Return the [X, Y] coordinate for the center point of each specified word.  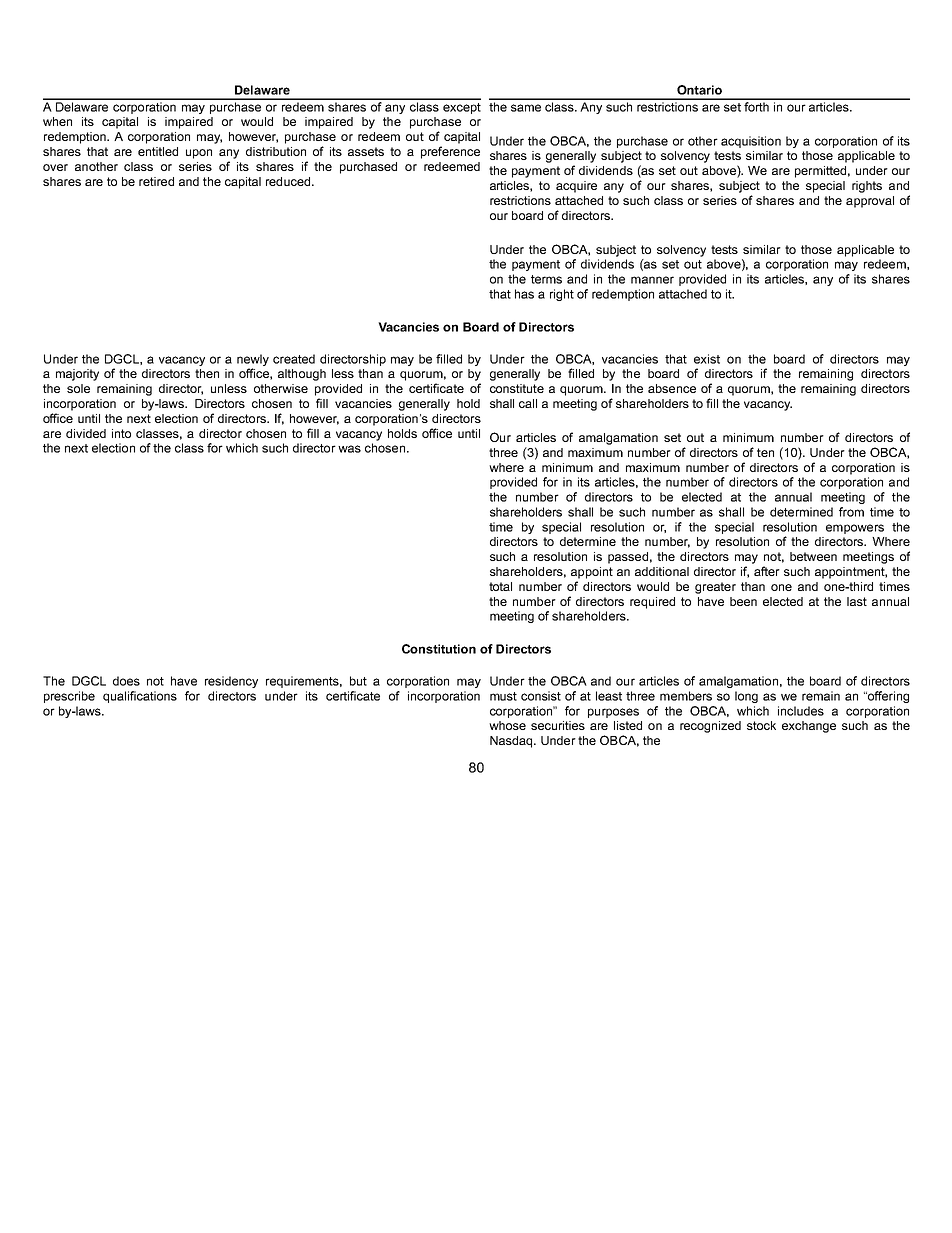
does [126, 681]
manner [652, 280]
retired [156, 181]
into [121, 433]
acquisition [751, 142]
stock [761, 725]
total [500, 586]
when [57, 121]
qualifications [140, 697]
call [528, 403]
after [767, 571]
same [526, 108]
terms [546, 279]
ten [765, 452]
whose [507, 725]
